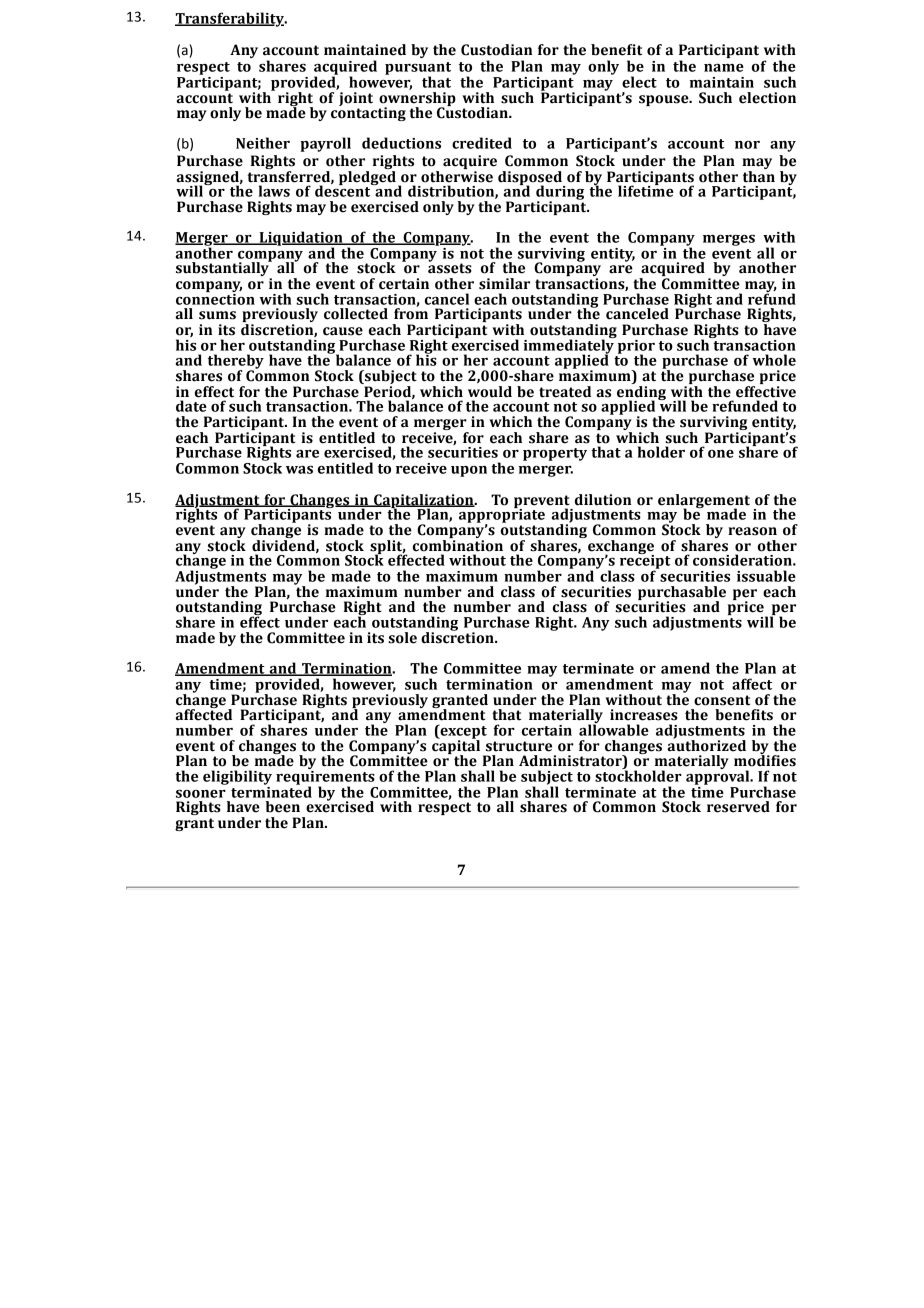 The height and width of the screenshot is (1308, 924). Describe the element at coordinates (682, 594) in the screenshot. I see `purchasable` at that location.
